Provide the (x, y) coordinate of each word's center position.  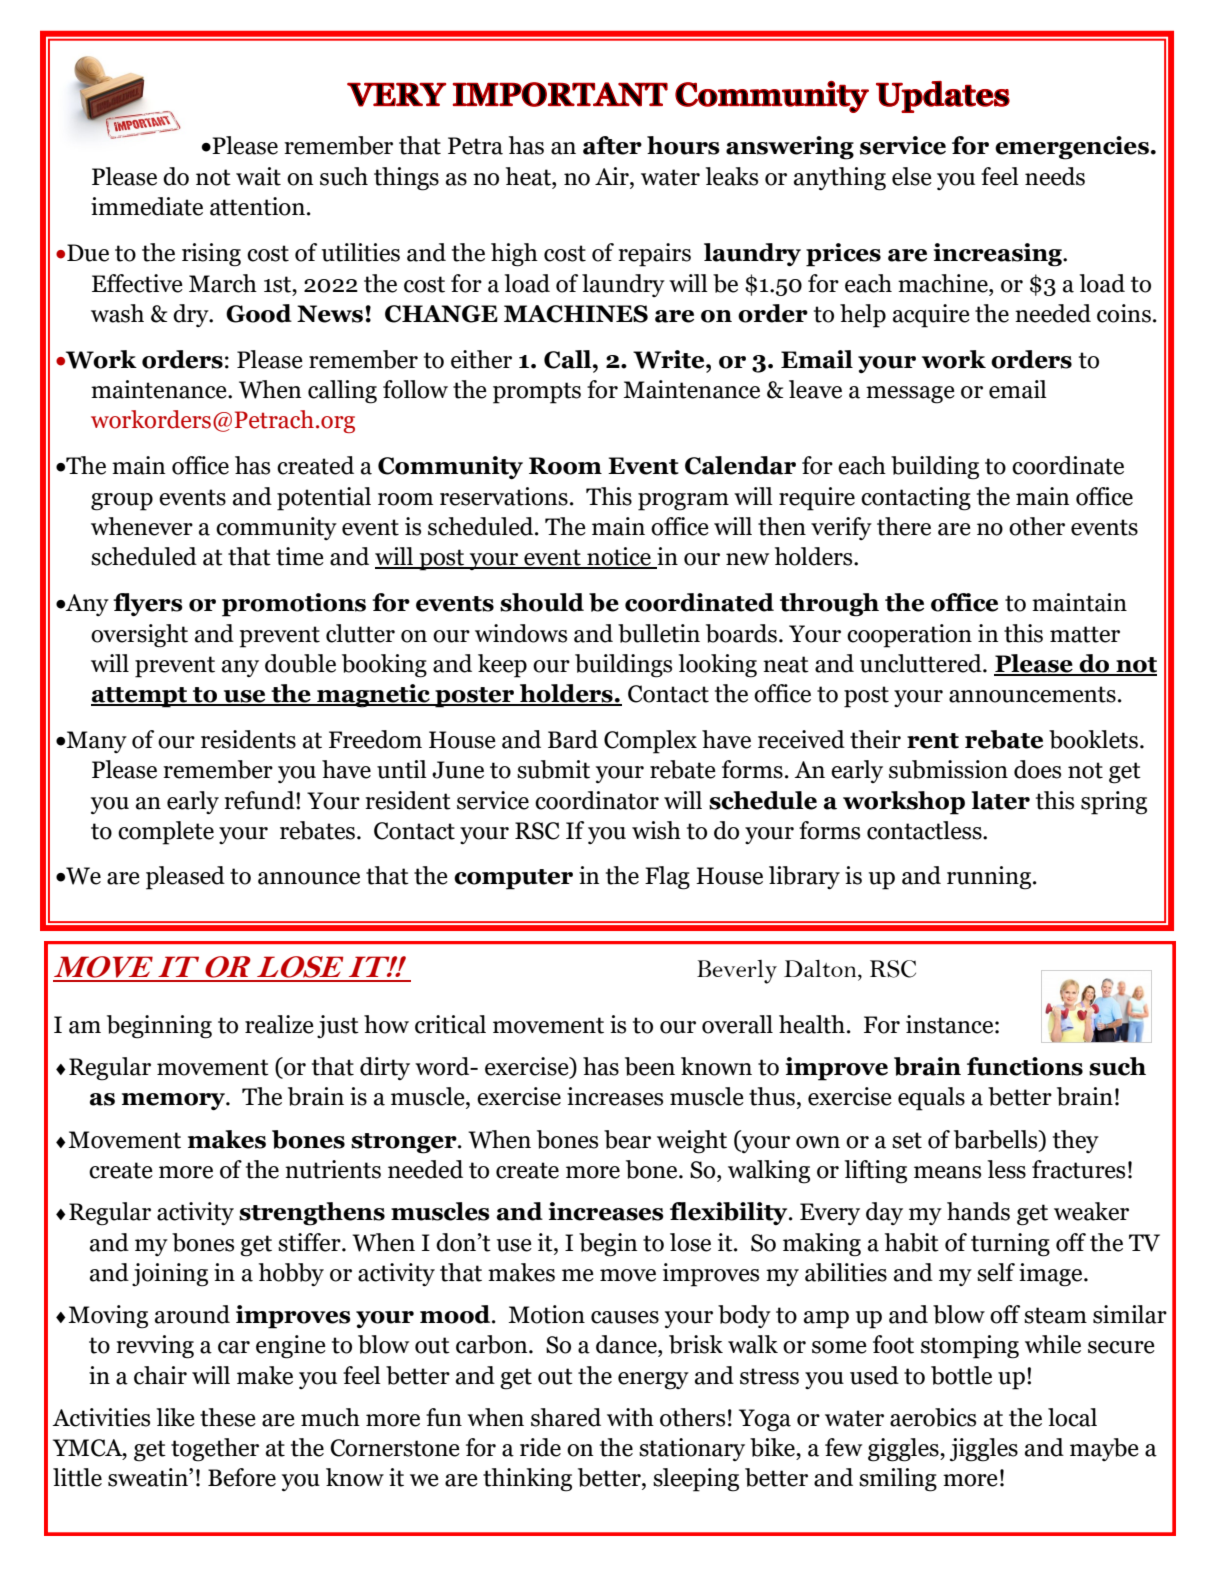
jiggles (984, 1450)
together (215, 1450)
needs (1055, 176)
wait (258, 176)
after (612, 145)
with (630, 1417)
